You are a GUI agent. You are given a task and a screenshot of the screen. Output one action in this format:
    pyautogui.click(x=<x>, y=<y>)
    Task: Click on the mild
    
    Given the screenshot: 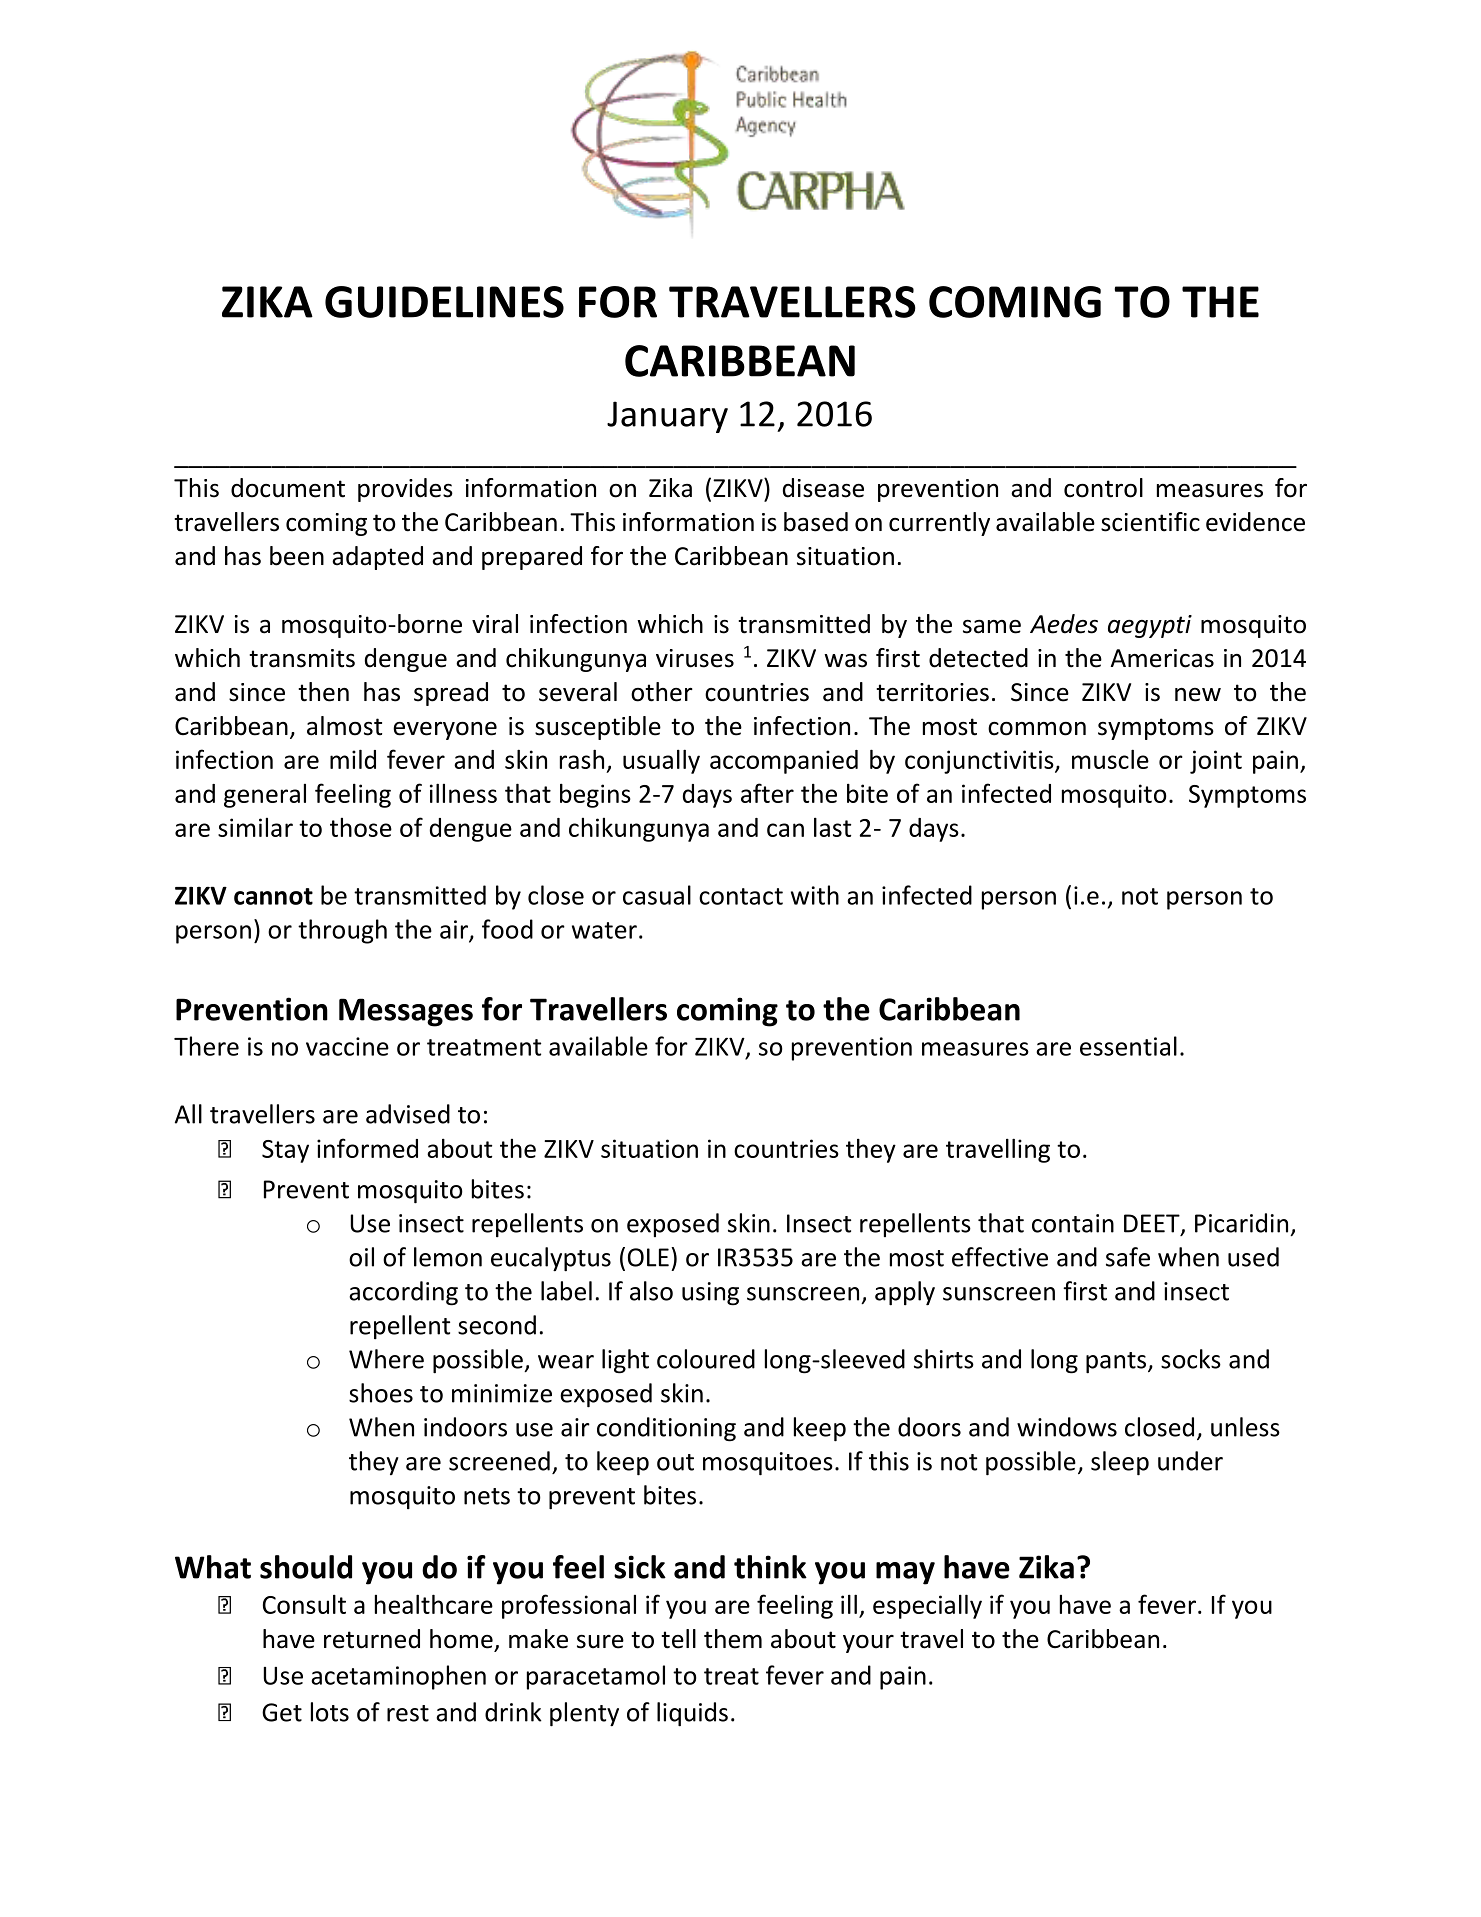 What is the action you would take?
    pyautogui.click(x=353, y=759)
